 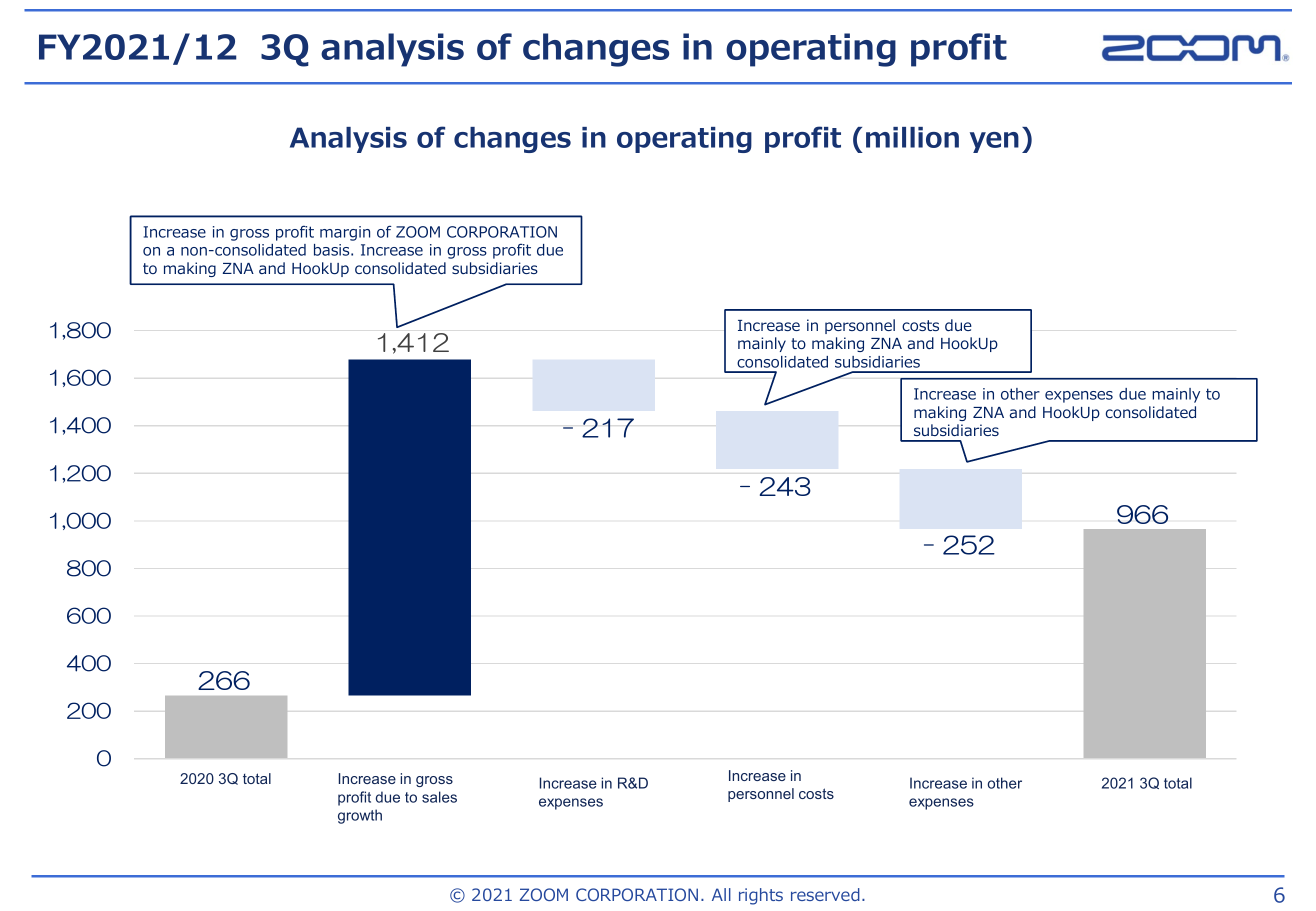 What do you see at coordinates (761, 896) in the page?
I see `rights` at bounding box center [761, 896].
